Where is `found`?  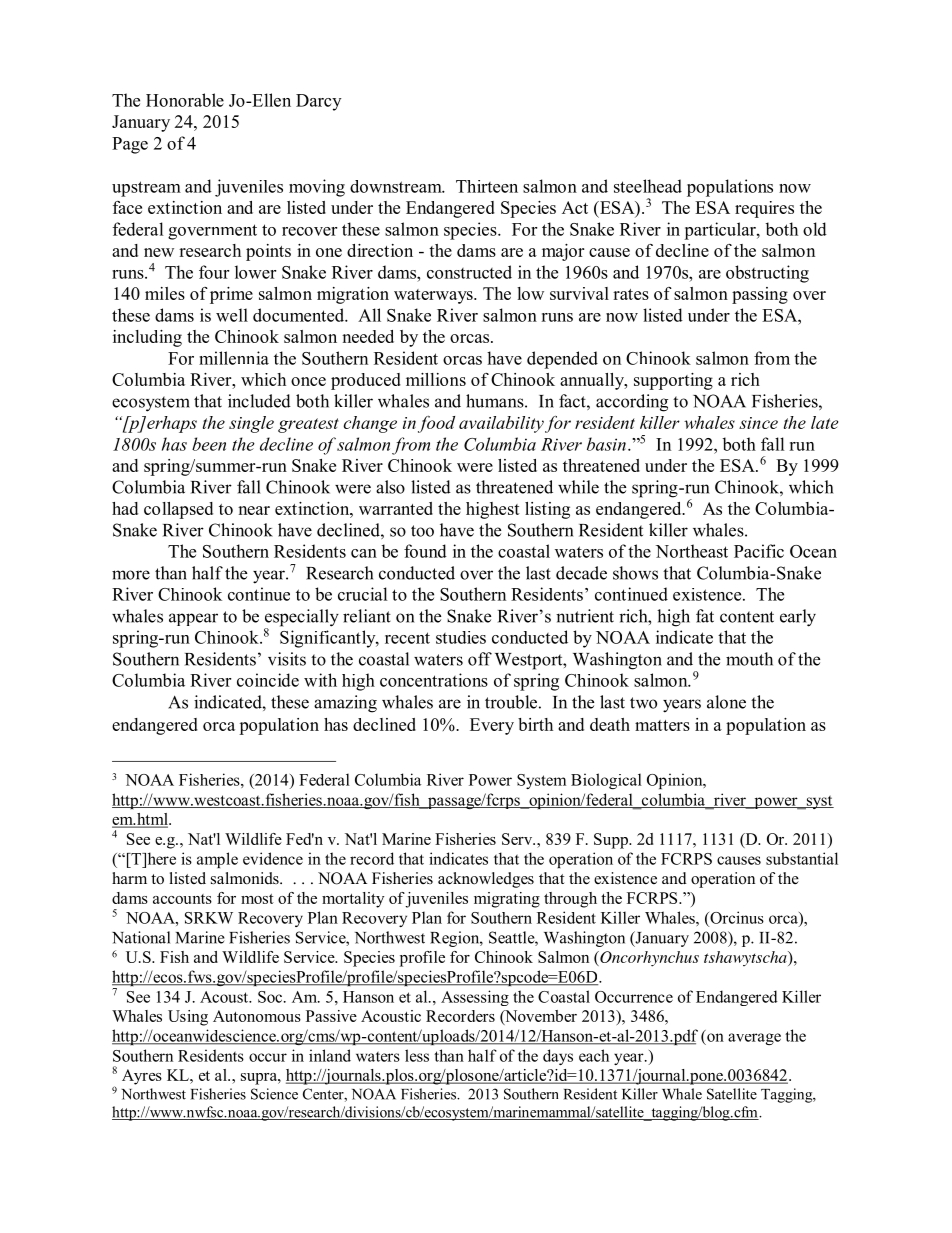 found is located at coordinates (425, 551).
